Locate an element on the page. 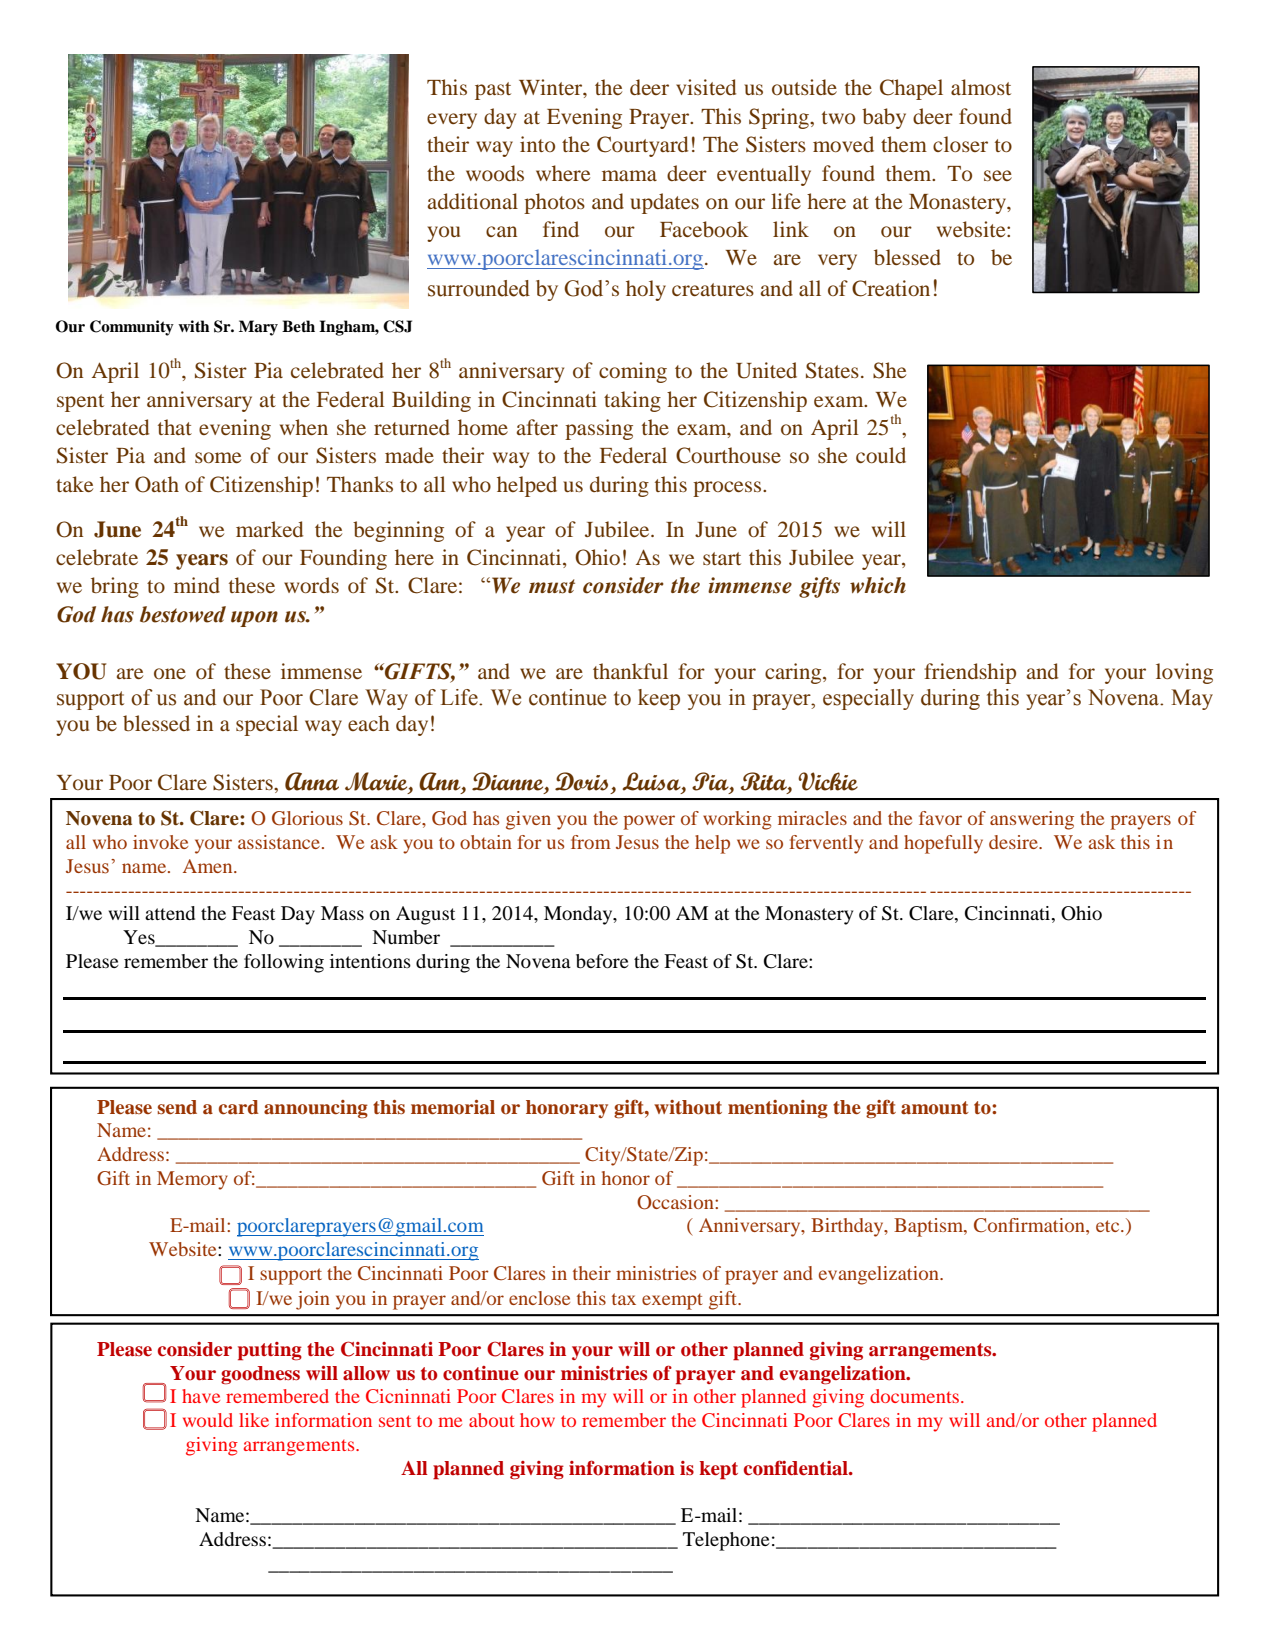  would is located at coordinates (208, 1420).
